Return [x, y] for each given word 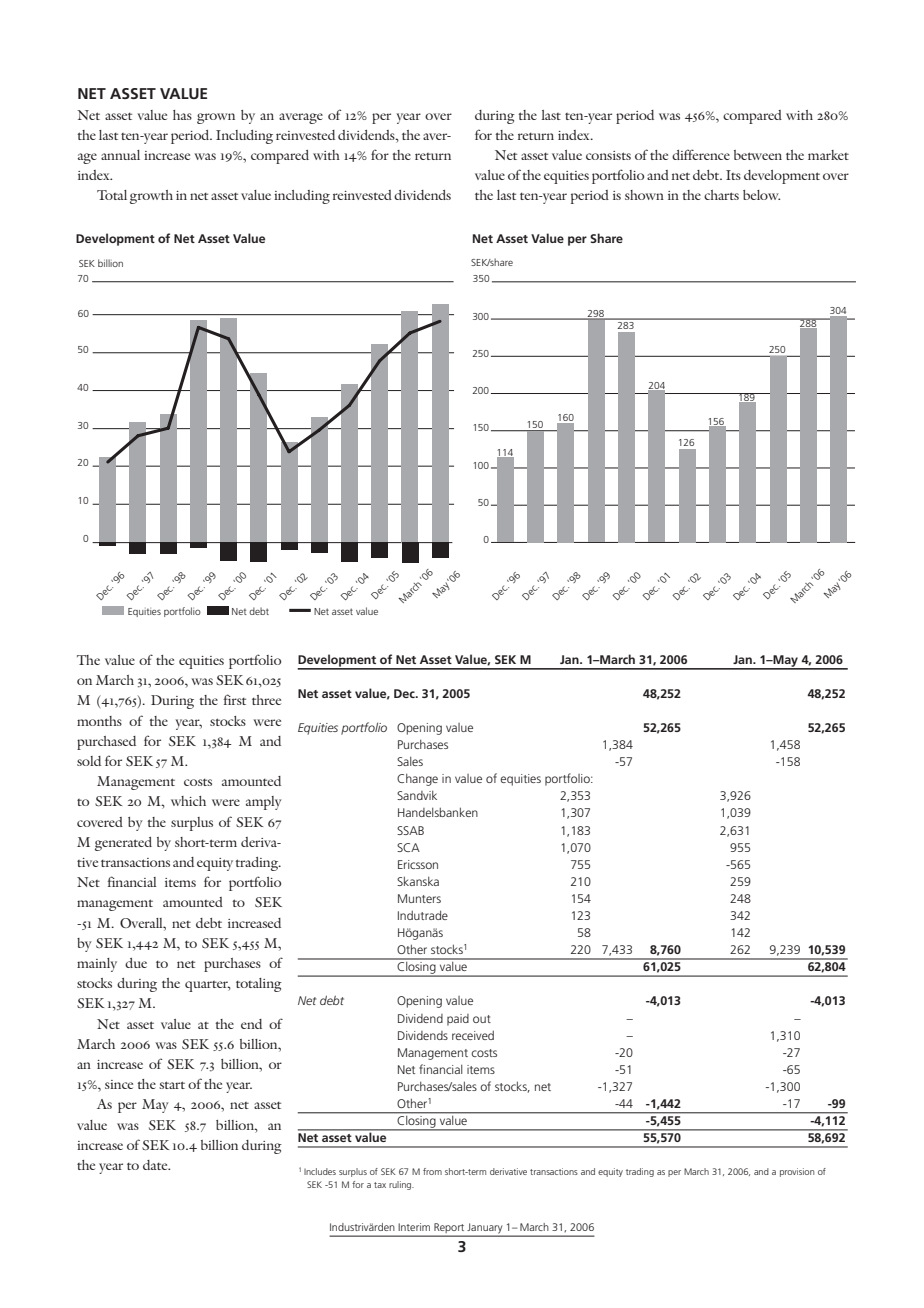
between [758, 155]
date [156, 1165]
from [432, 1171]
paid [458, 1020]
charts [721, 195]
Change [417, 779]
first [234, 699]
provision [797, 1172]
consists [608, 155]
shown [644, 195]
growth [151, 197]
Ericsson [418, 864]
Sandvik [417, 795]
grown [216, 118]
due [136, 963]
